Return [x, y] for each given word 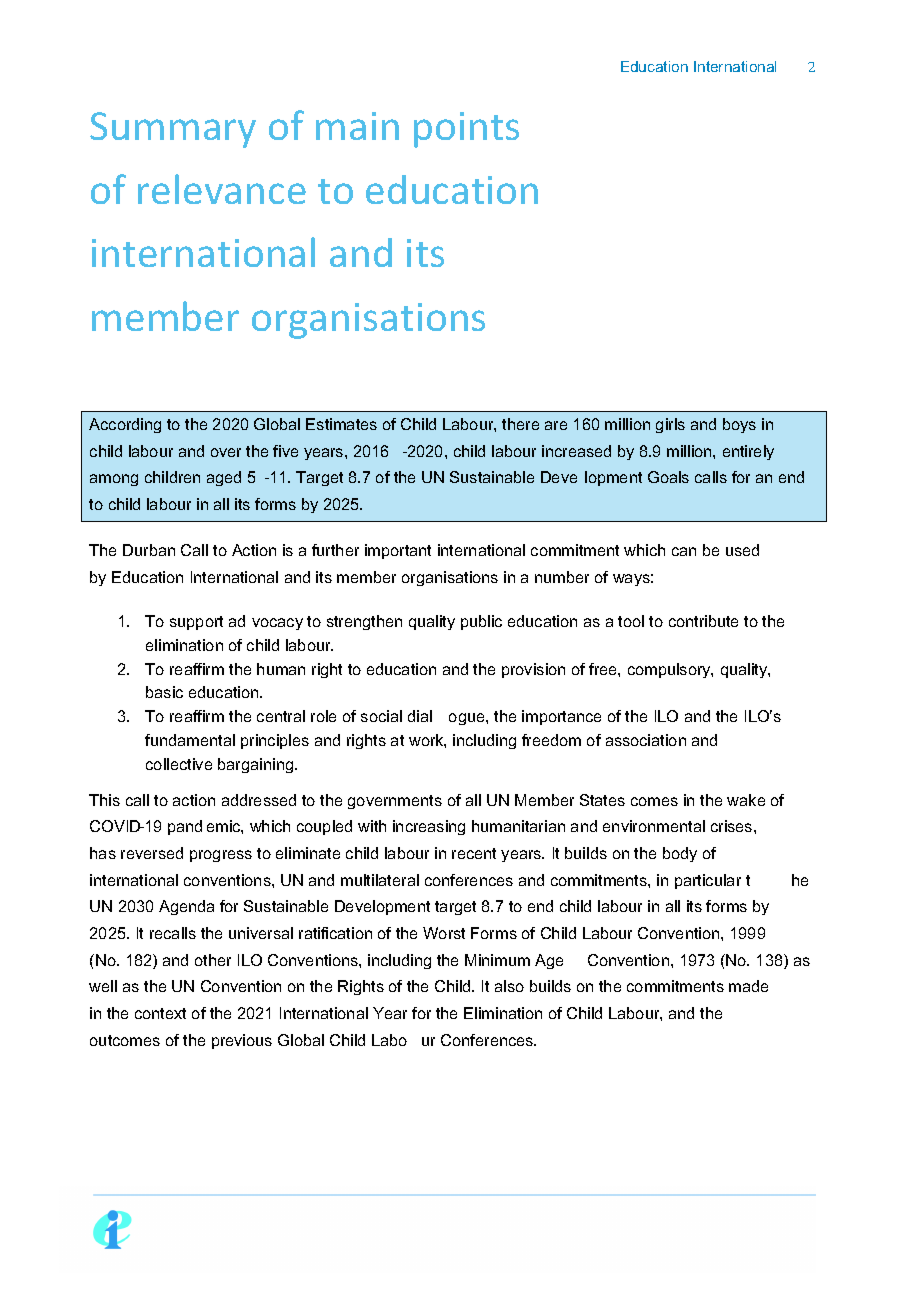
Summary [173, 130]
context [160, 1013]
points [466, 130]
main [357, 126]
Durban [149, 550]
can [684, 551]
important [398, 551]
